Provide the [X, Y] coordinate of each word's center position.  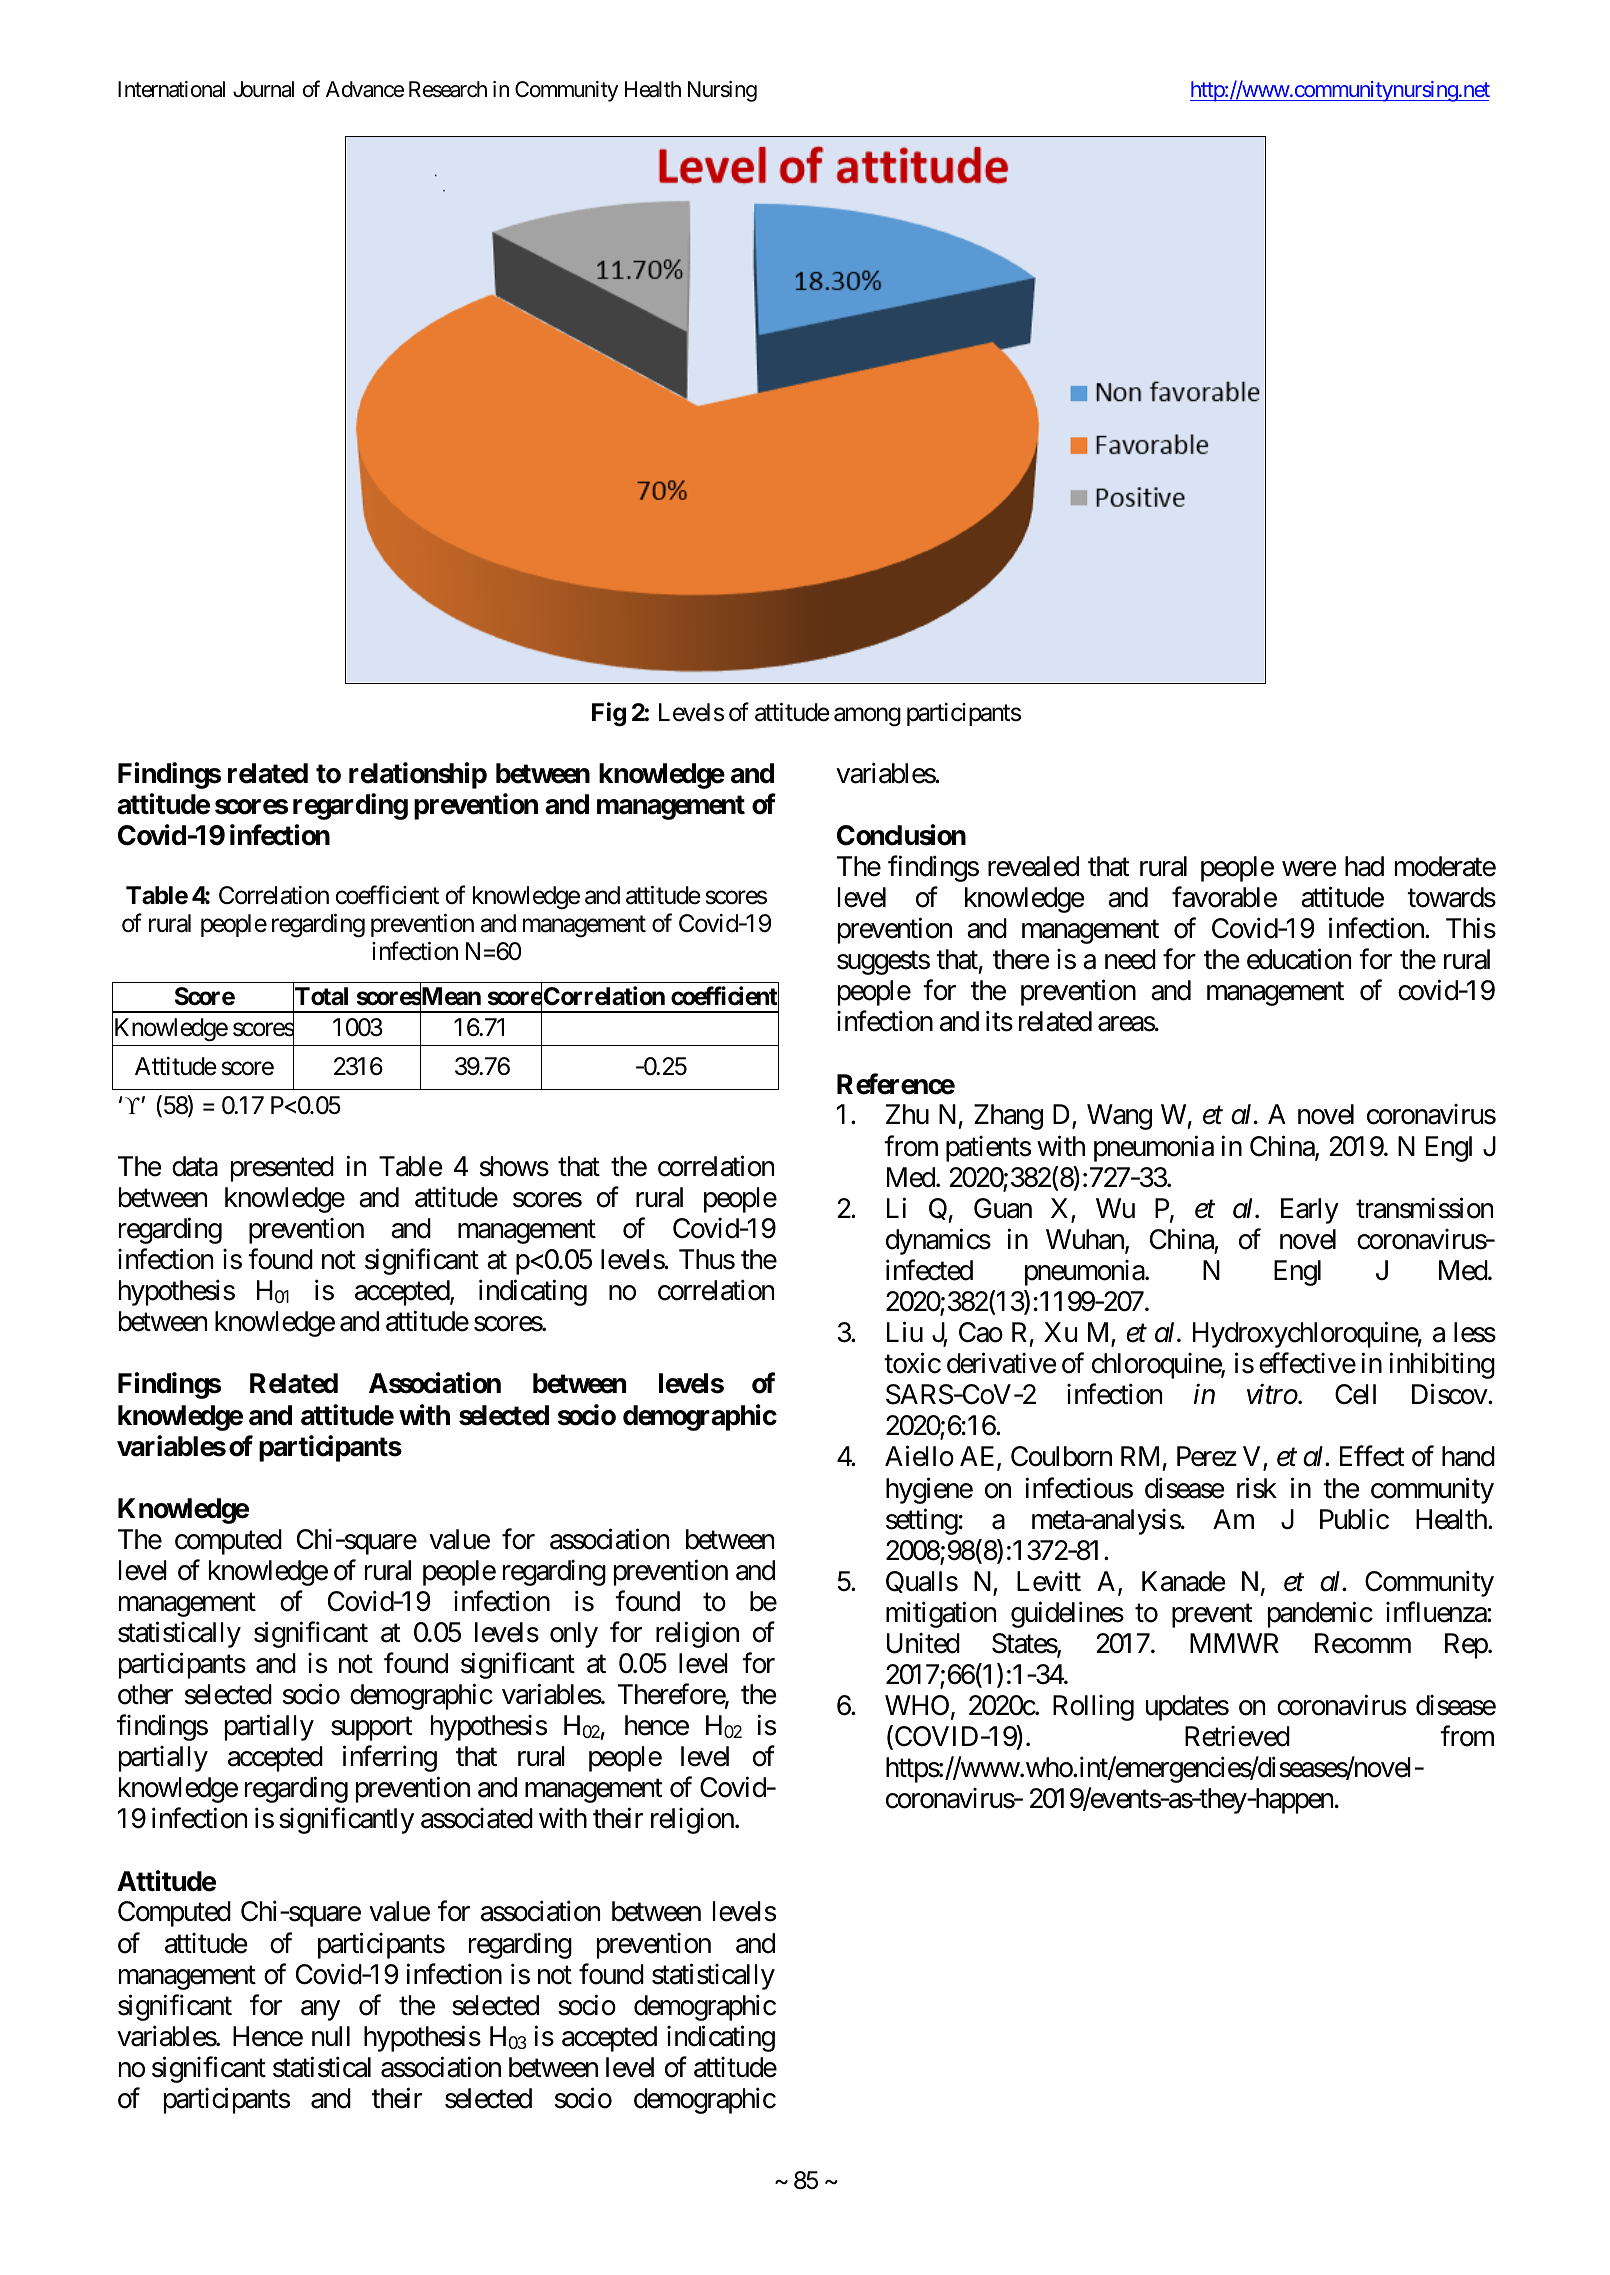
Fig [609, 714]
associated [477, 1818]
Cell [1355, 1394]
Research [448, 89]
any [320, 2010]
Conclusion [901, 835]
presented [282, 1169]
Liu [905, 1332]
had [1364, 866]
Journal [263, 89]
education [1299, 959]
